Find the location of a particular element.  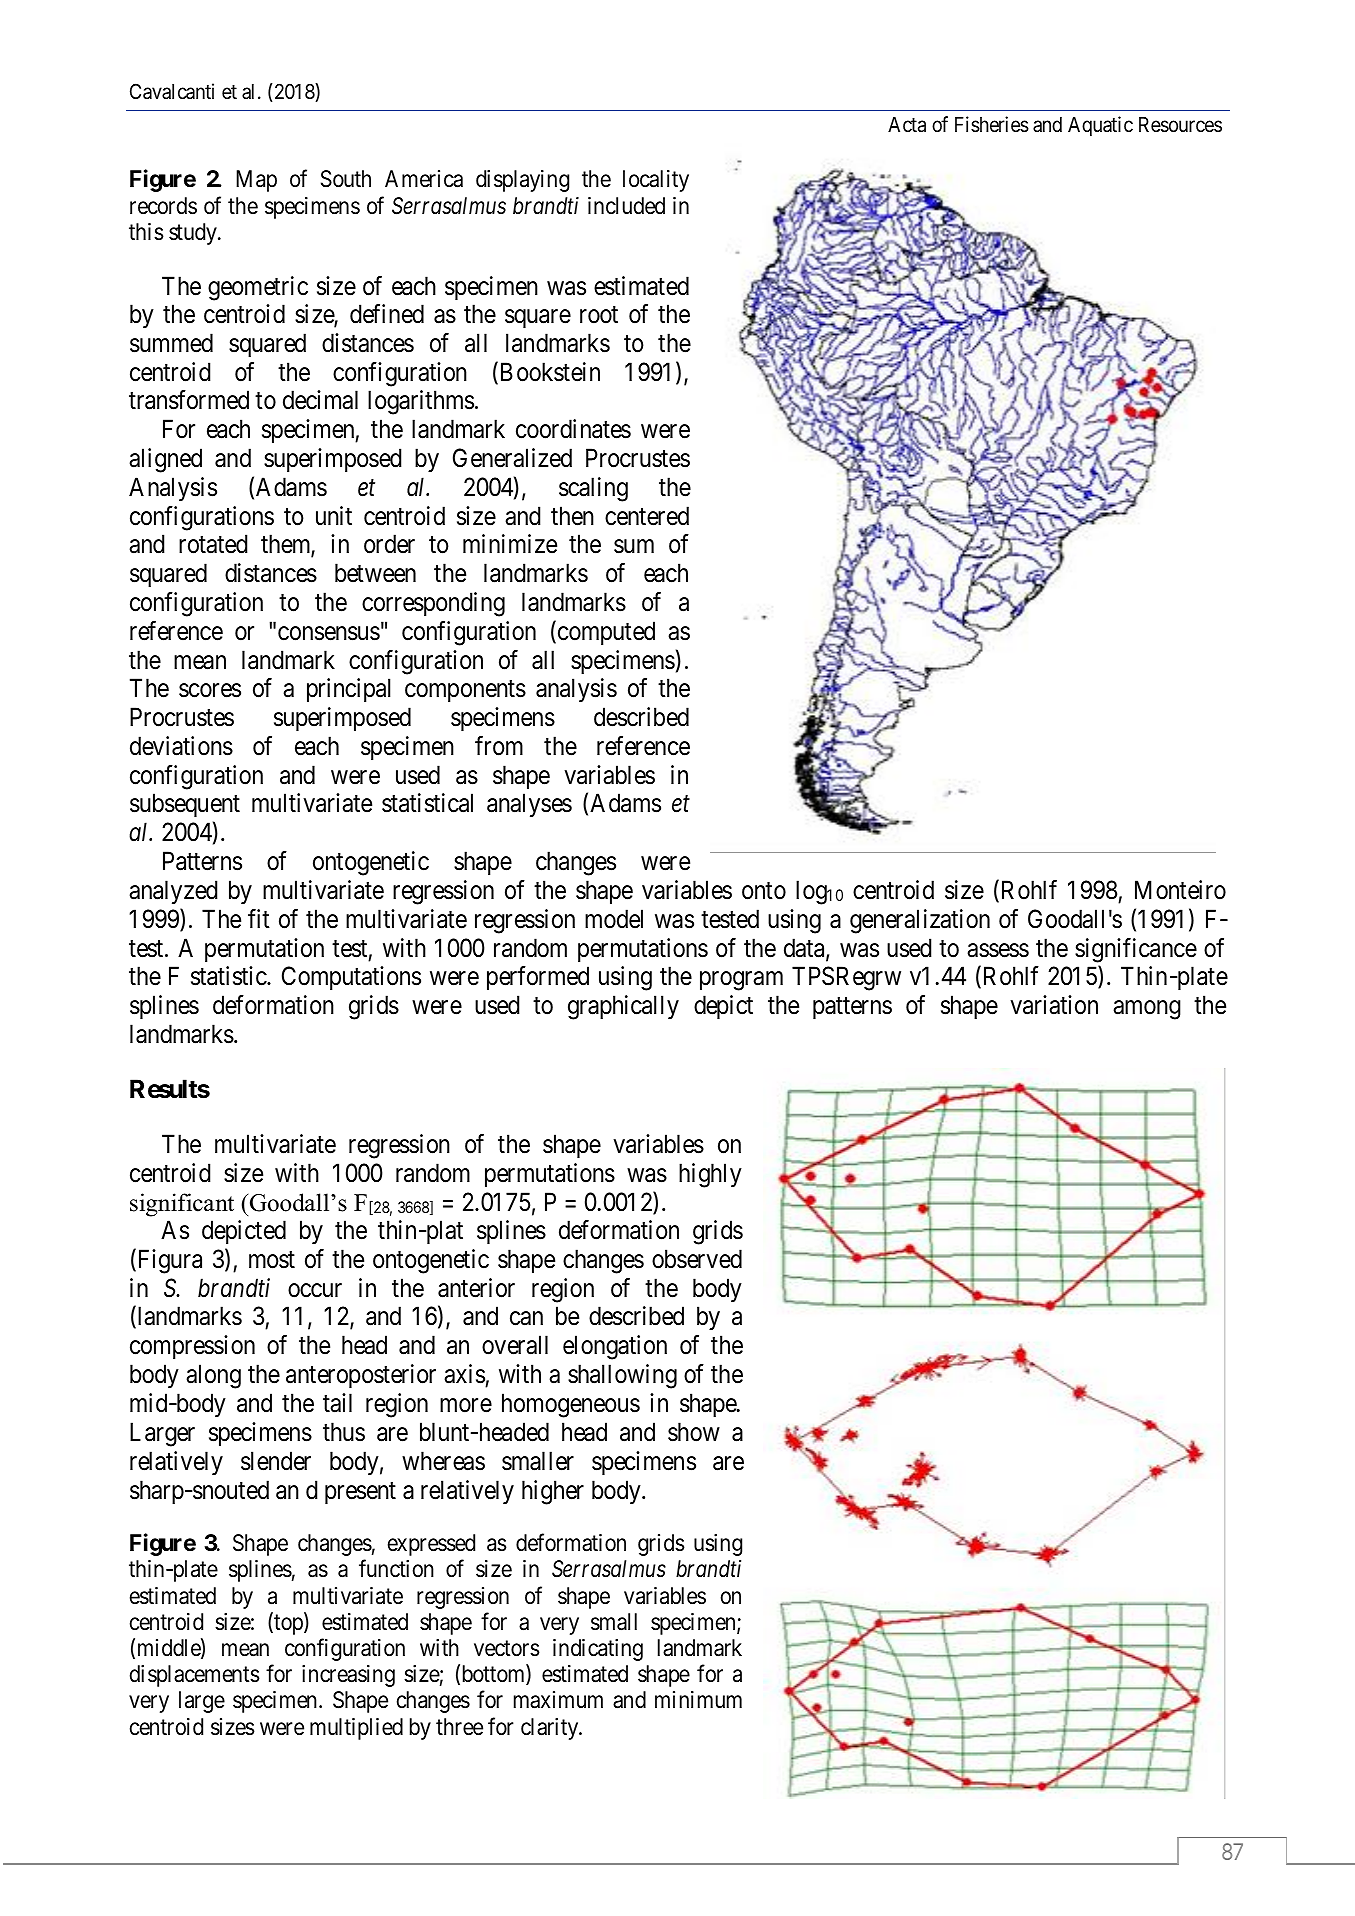

most is located at coordinates (272, 1260).
